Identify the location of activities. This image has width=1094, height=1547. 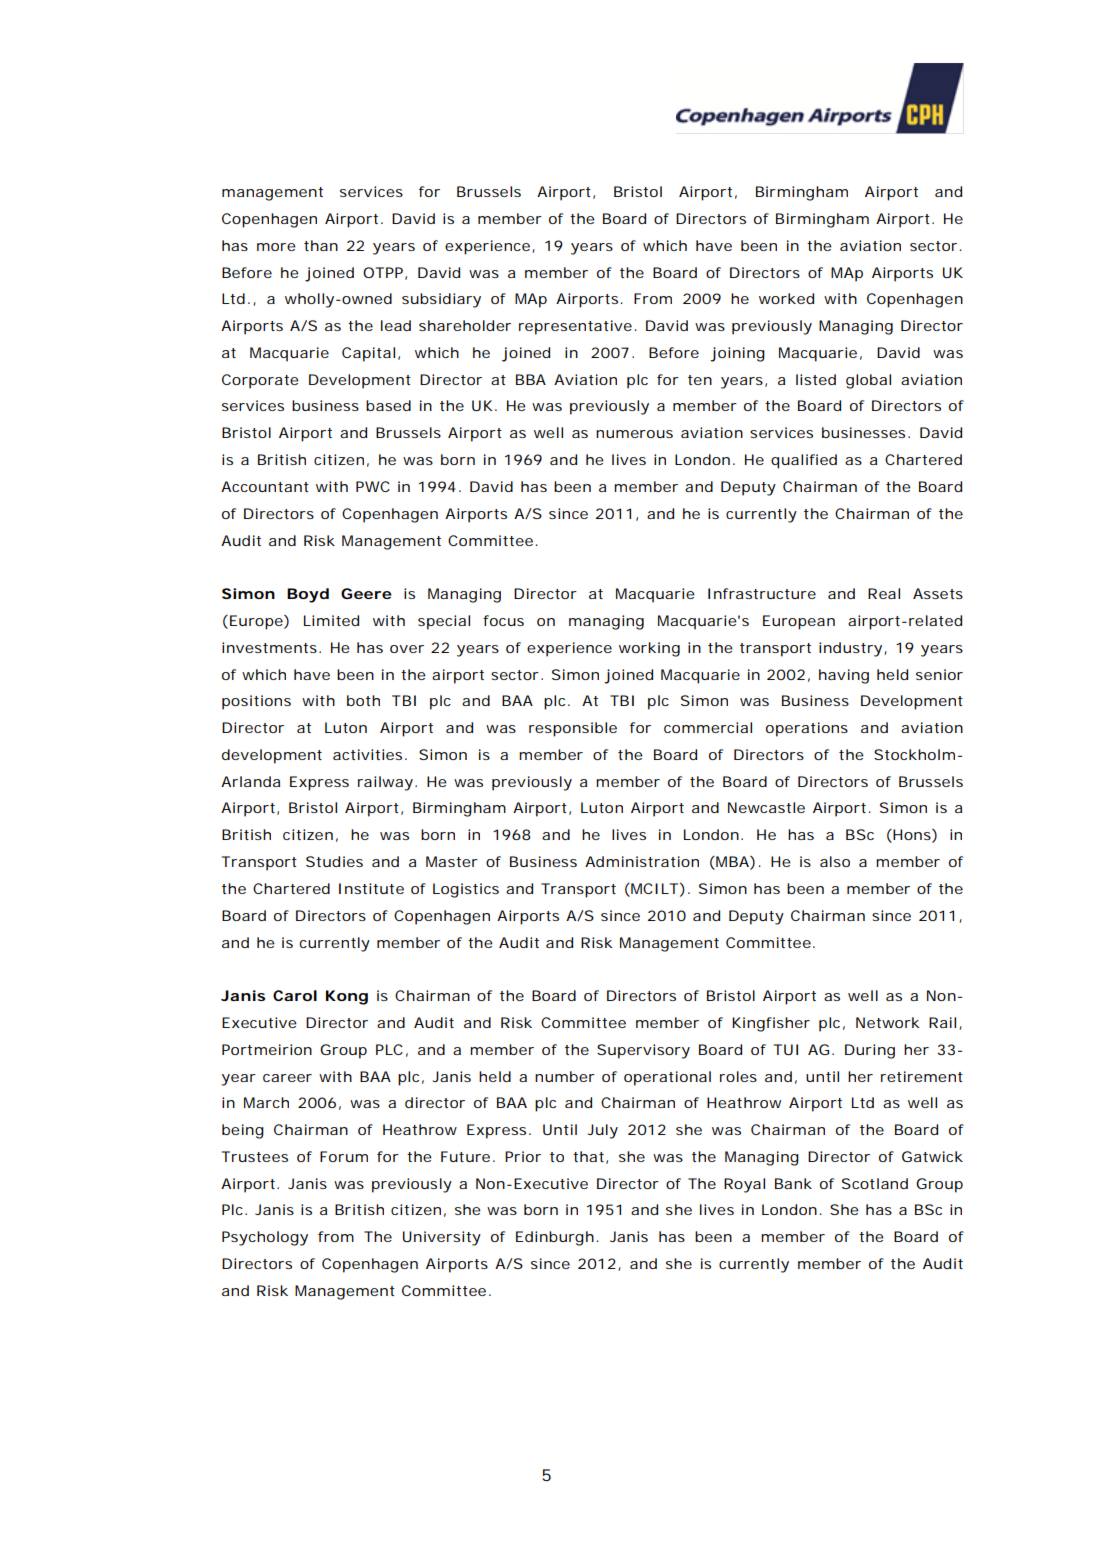
(369, 754).
